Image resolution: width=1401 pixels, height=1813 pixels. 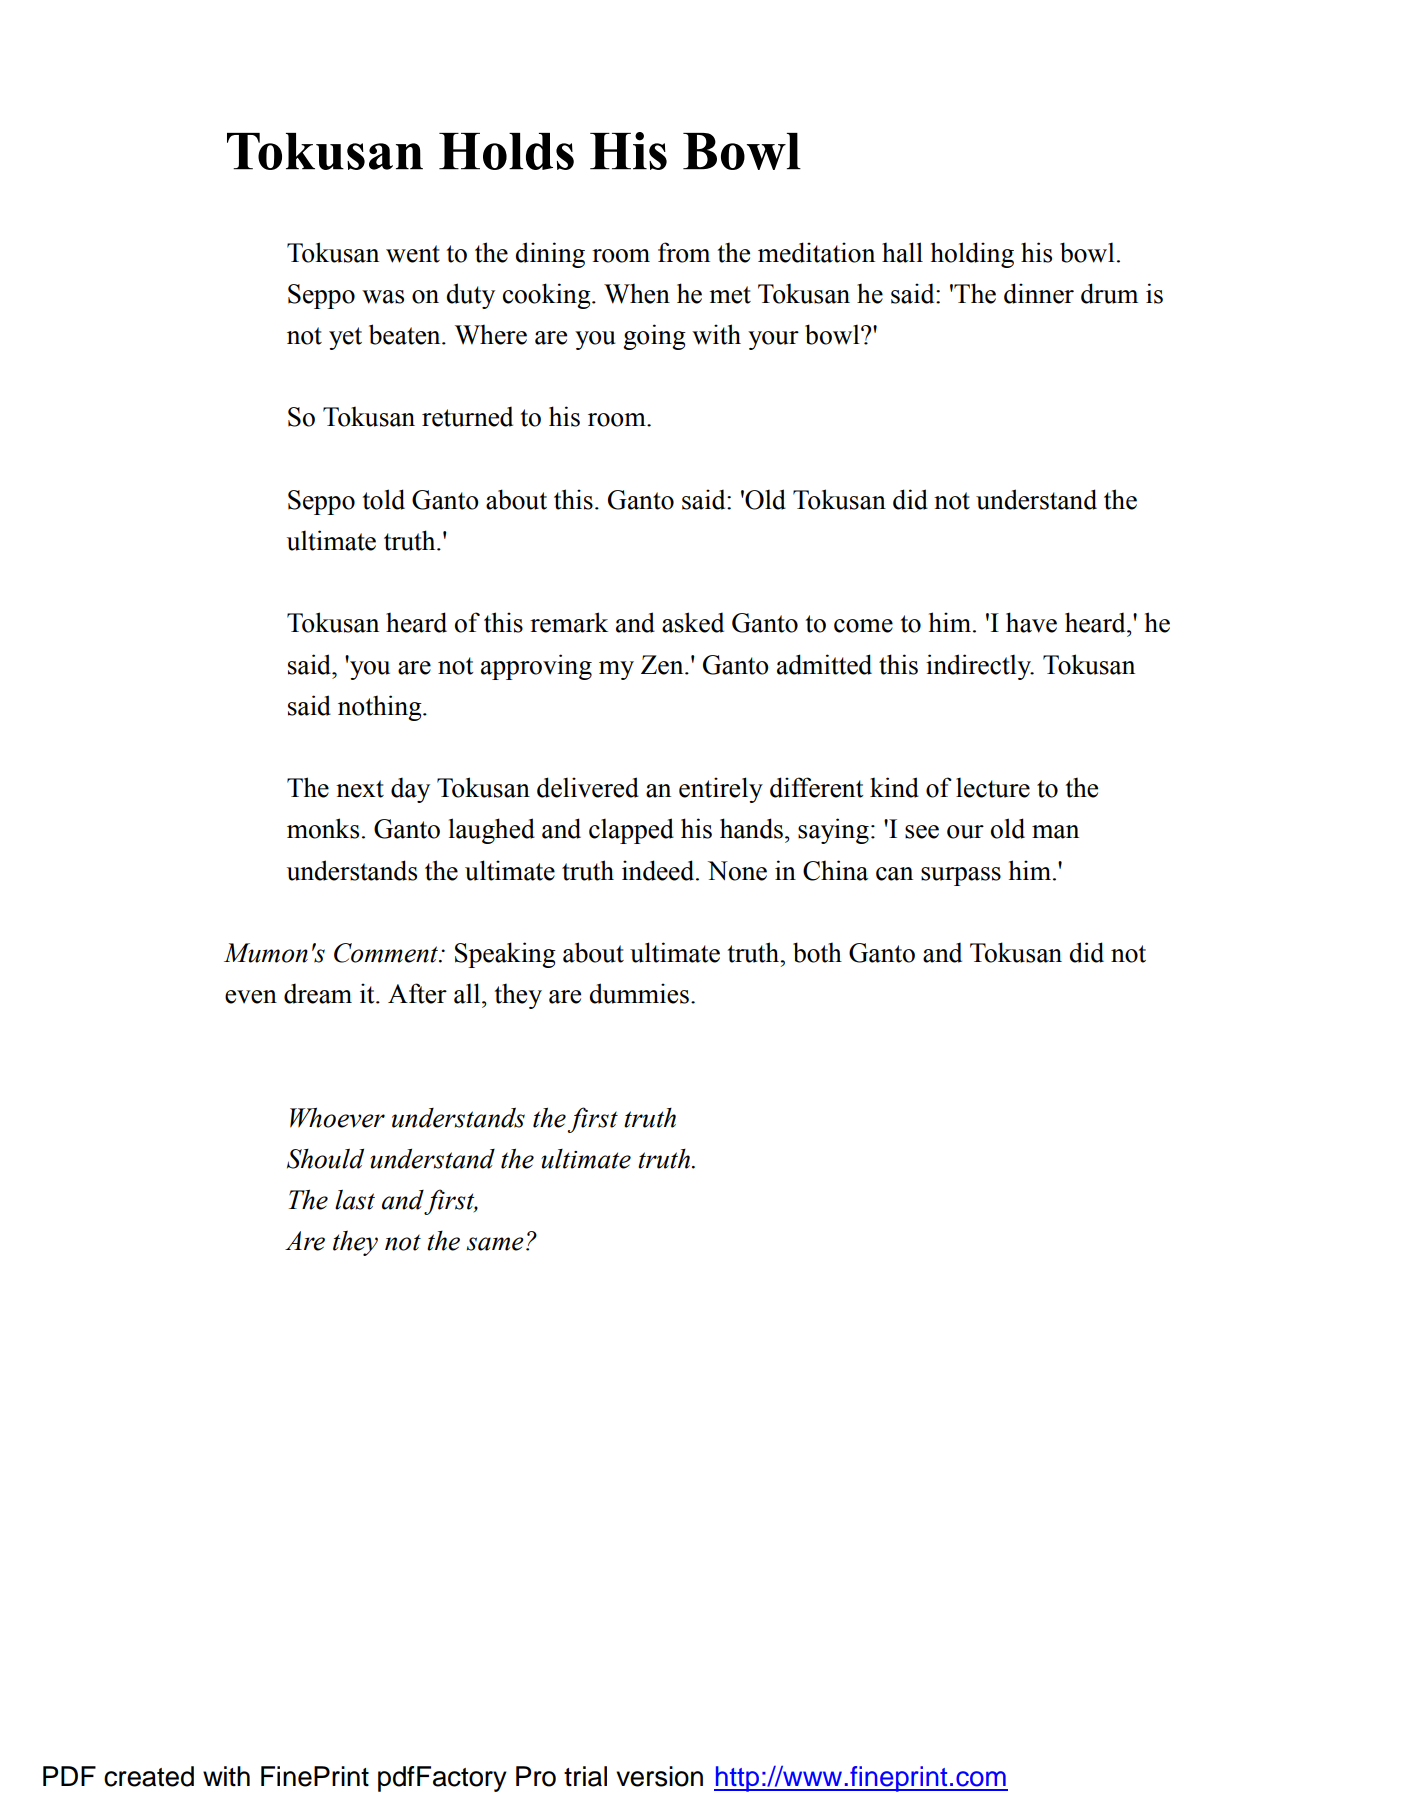 What do you see at coordinates (149, 1776) in the document?
I see `created` at bounding box center [149, 1776].
